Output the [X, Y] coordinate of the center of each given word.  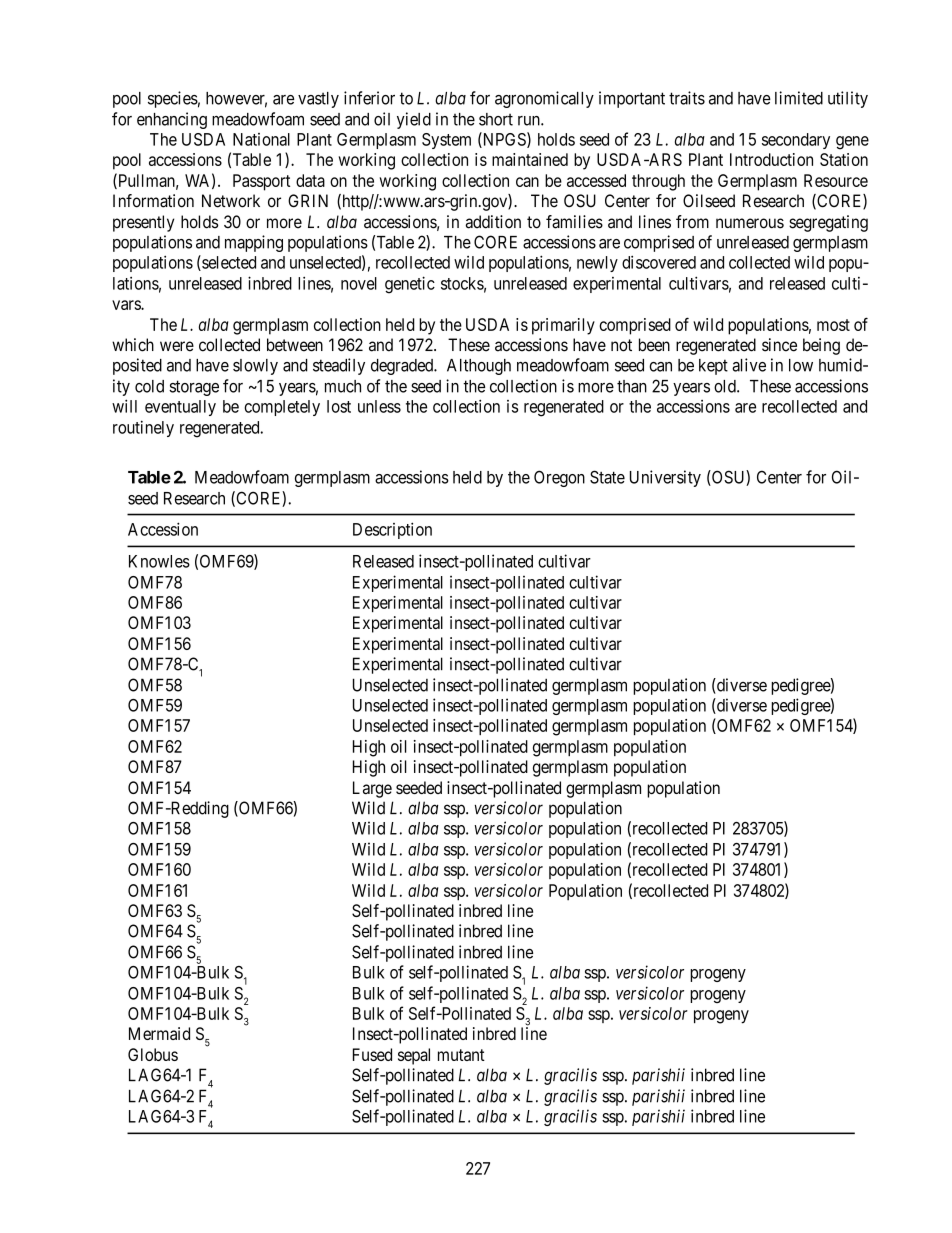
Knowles [159, 561]
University [665, 478]
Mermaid [159, 1033]
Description [392, 530]
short [496, 119]
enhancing [172, 120]
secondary [796, 141]
